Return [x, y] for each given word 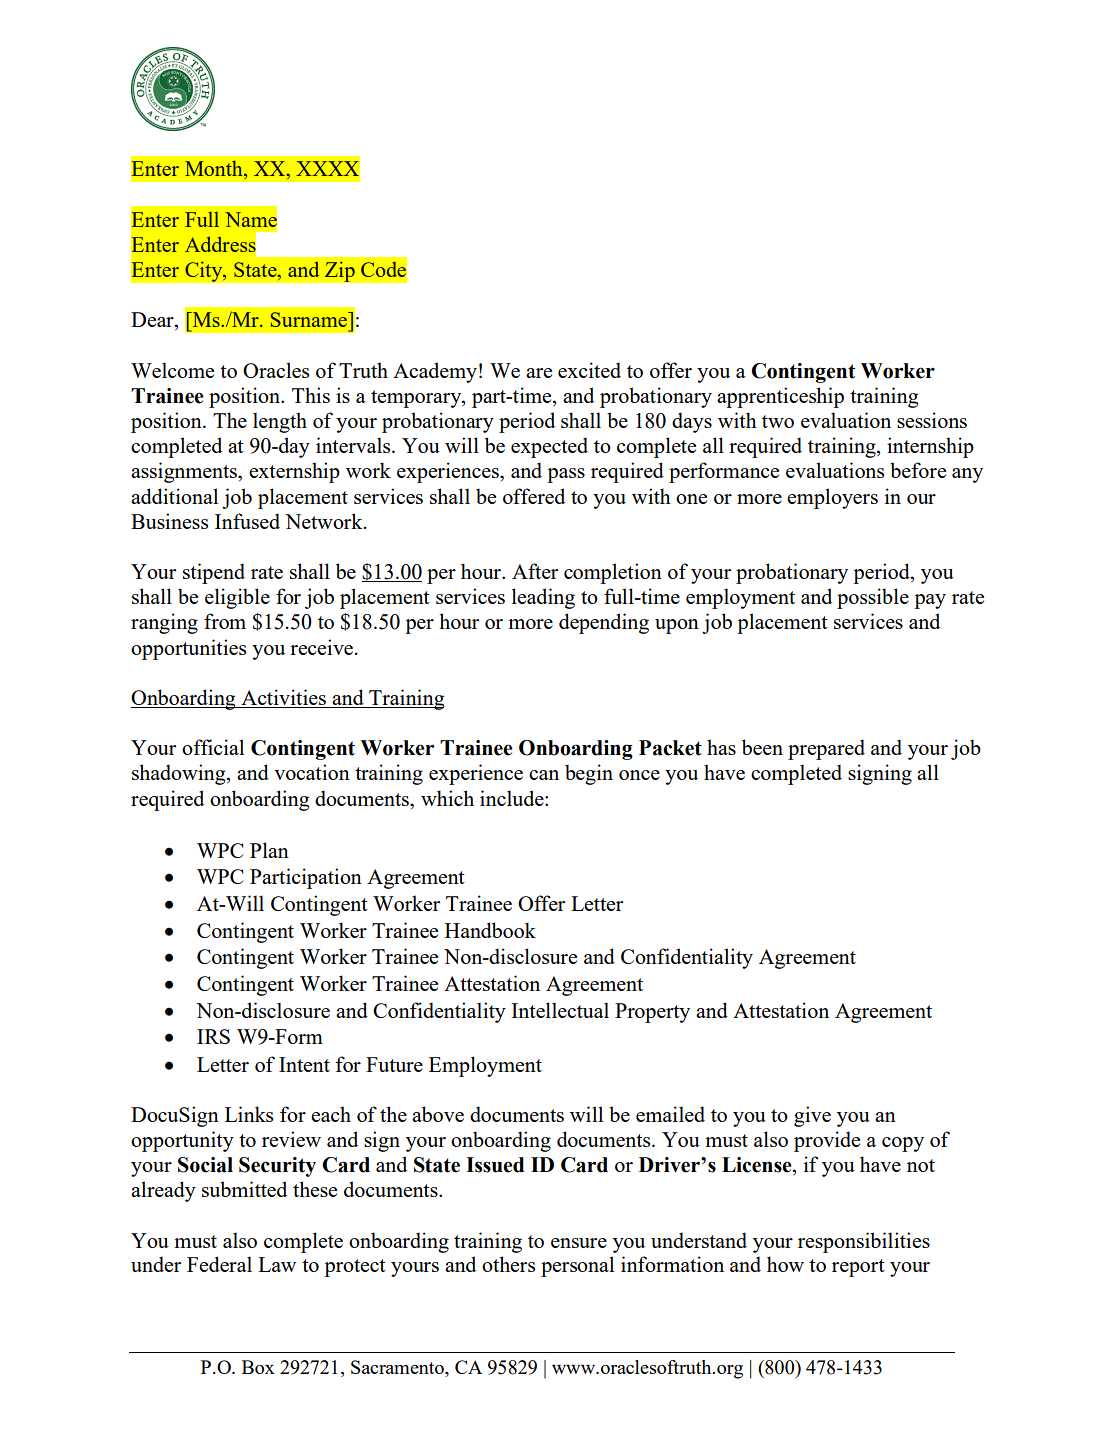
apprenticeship [780, 397]
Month [215, 170]
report [858, 1268]
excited [589, 370]
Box [258, 1367]
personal [577, 1266]
